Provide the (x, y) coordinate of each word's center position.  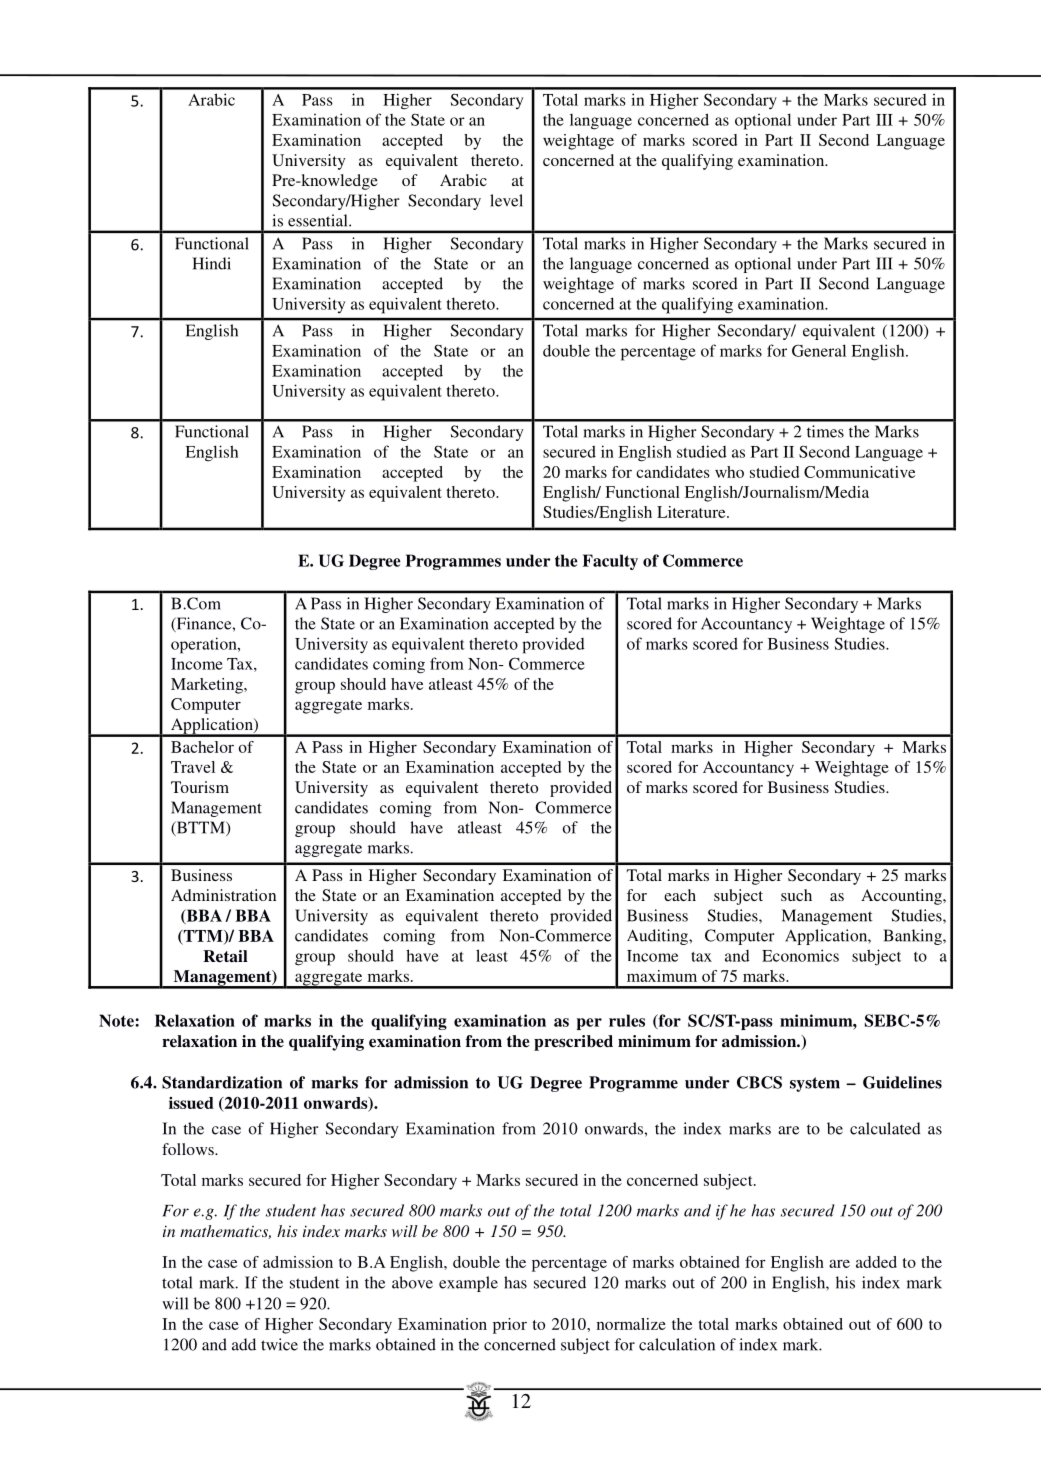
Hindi (211, 263)
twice (279, 1344)
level (506, 200)
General (819, 350)
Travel (193, 767)
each (680, 895)
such (796, 895)
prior (510, 1326)
